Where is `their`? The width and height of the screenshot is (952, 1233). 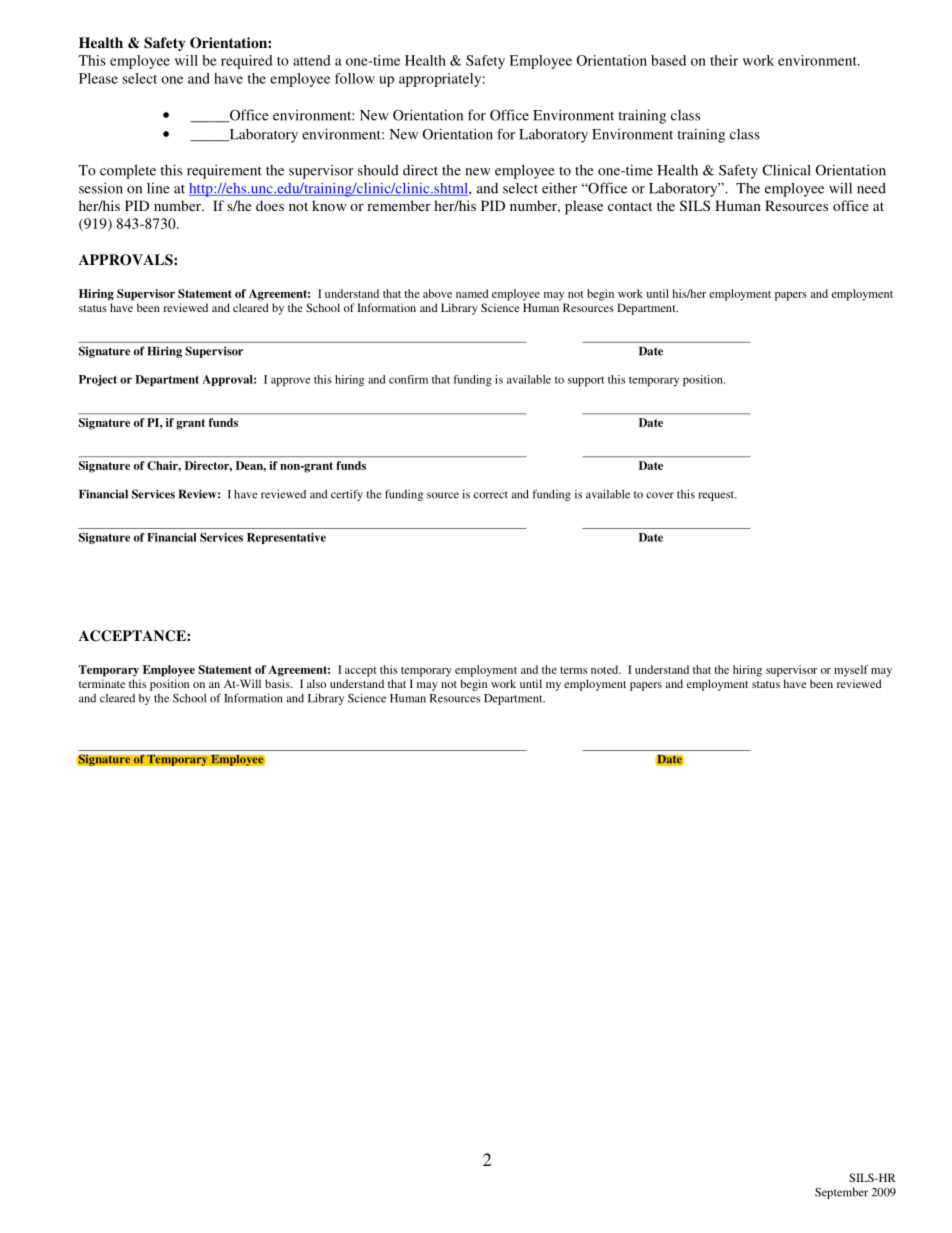 their is located at coordinates (724, 60).
